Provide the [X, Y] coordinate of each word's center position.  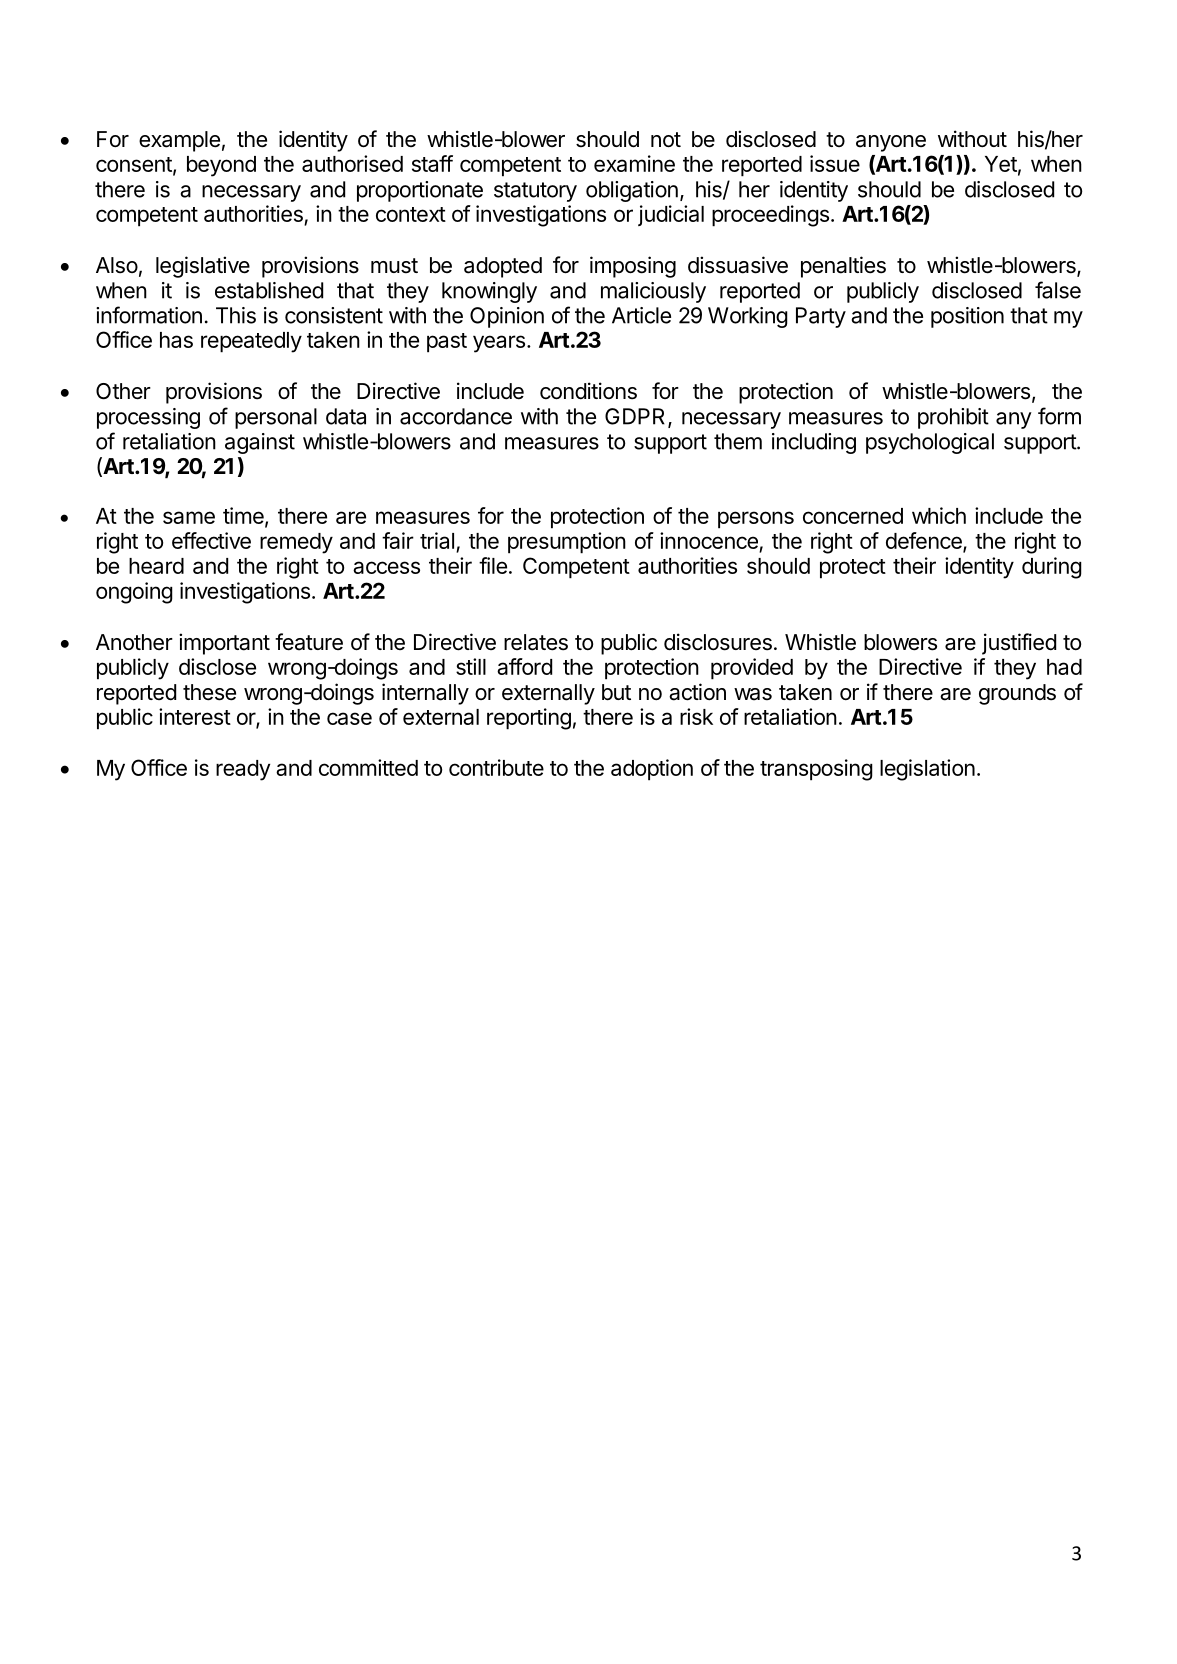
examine [634, 163]
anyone [891, 143]
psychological [930, 443]
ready [243, 770]
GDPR [637, 417]
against [260, 443]
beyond [221, 166]
